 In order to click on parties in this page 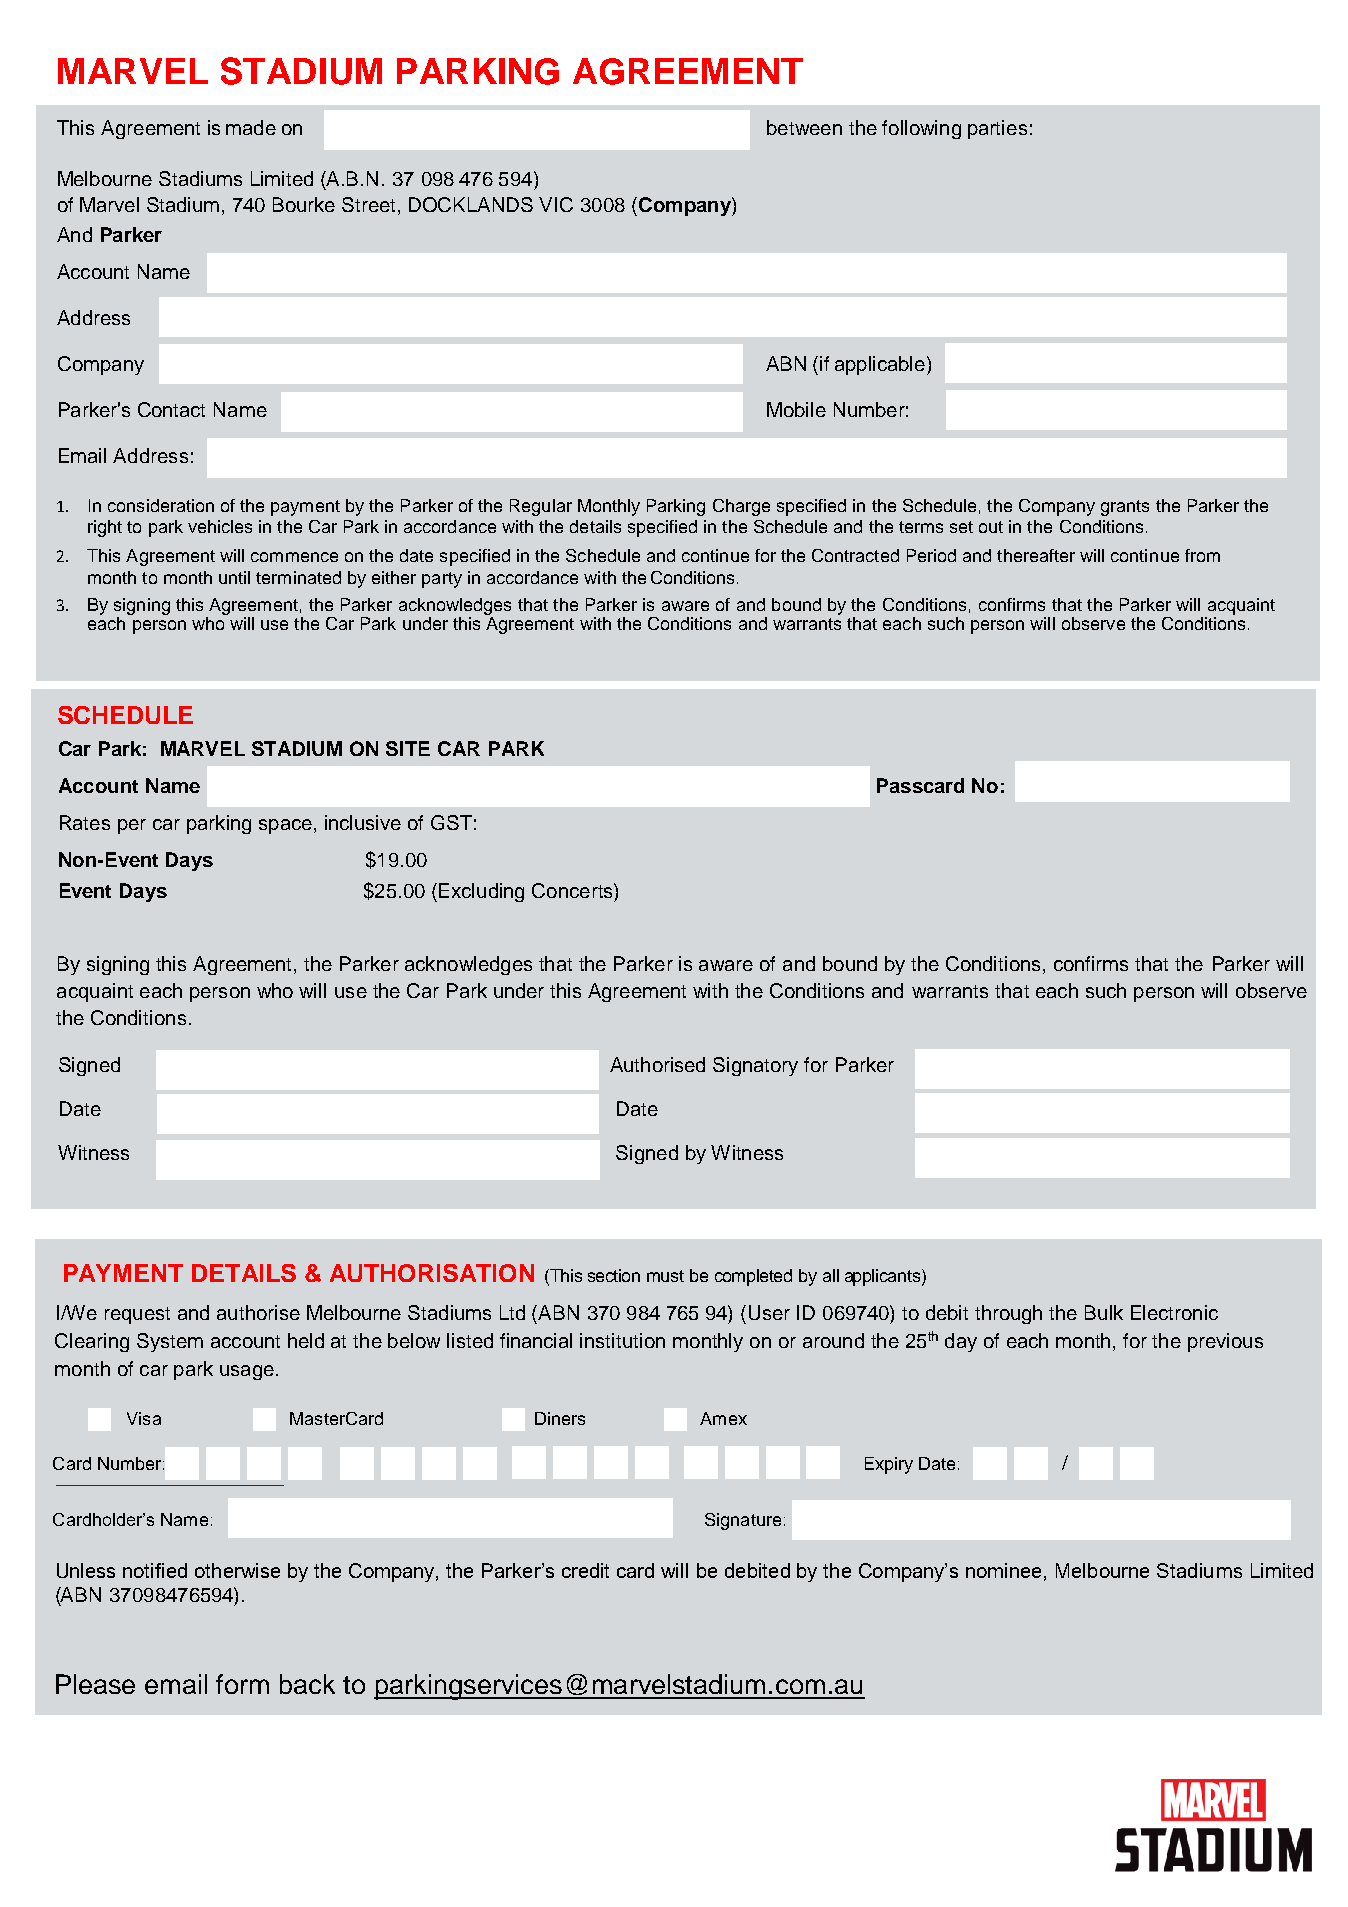, I will do `click(997, 129)`.
